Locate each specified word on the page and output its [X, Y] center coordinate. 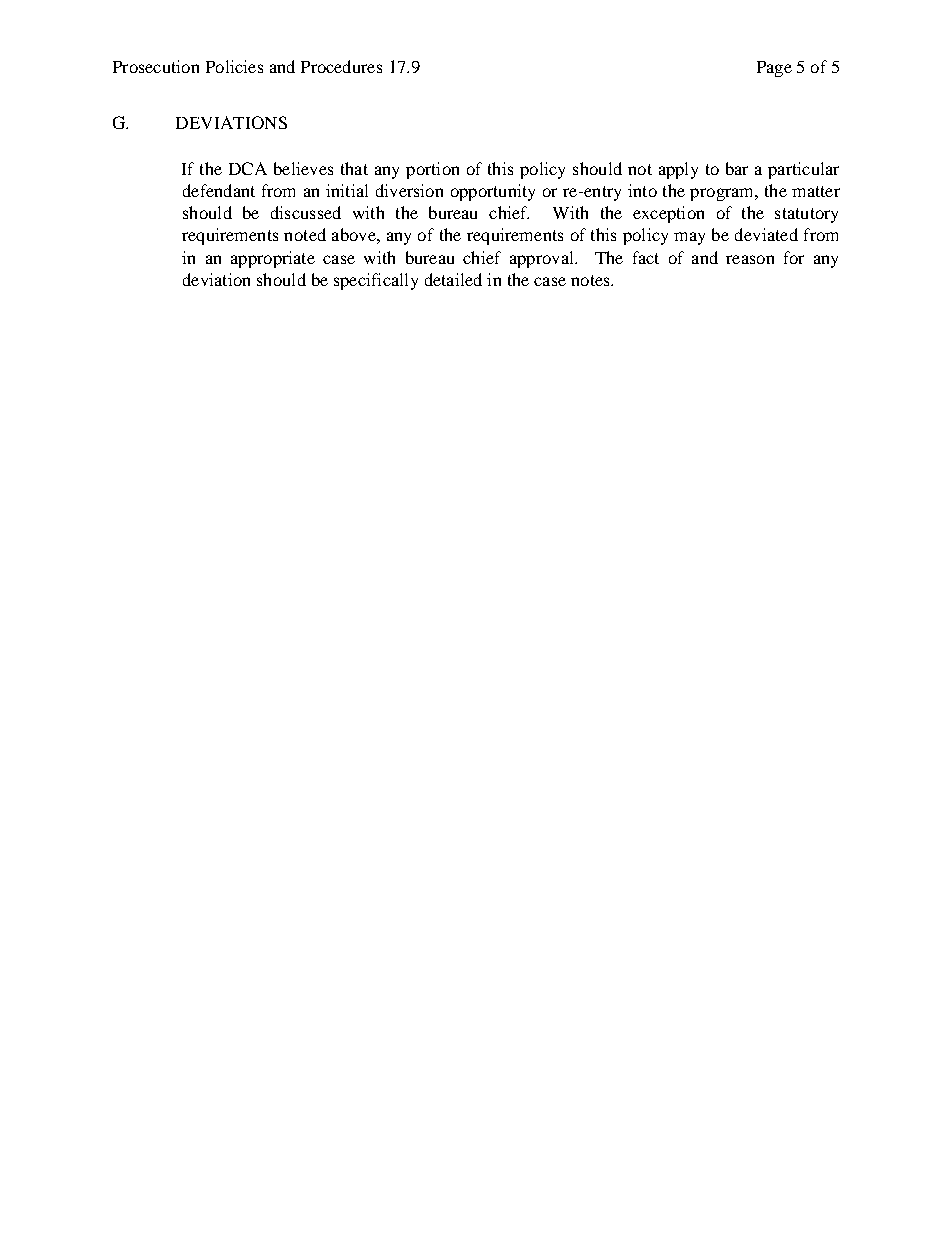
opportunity [493, 192]
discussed [306, 212]
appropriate [273, 259]
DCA [248, 168]
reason [750, 259]
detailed [453, 279]
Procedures [341, 66]
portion [432, 170]
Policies [234, 66]
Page [774, 69]
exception [668, 214]
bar [737, 168]
